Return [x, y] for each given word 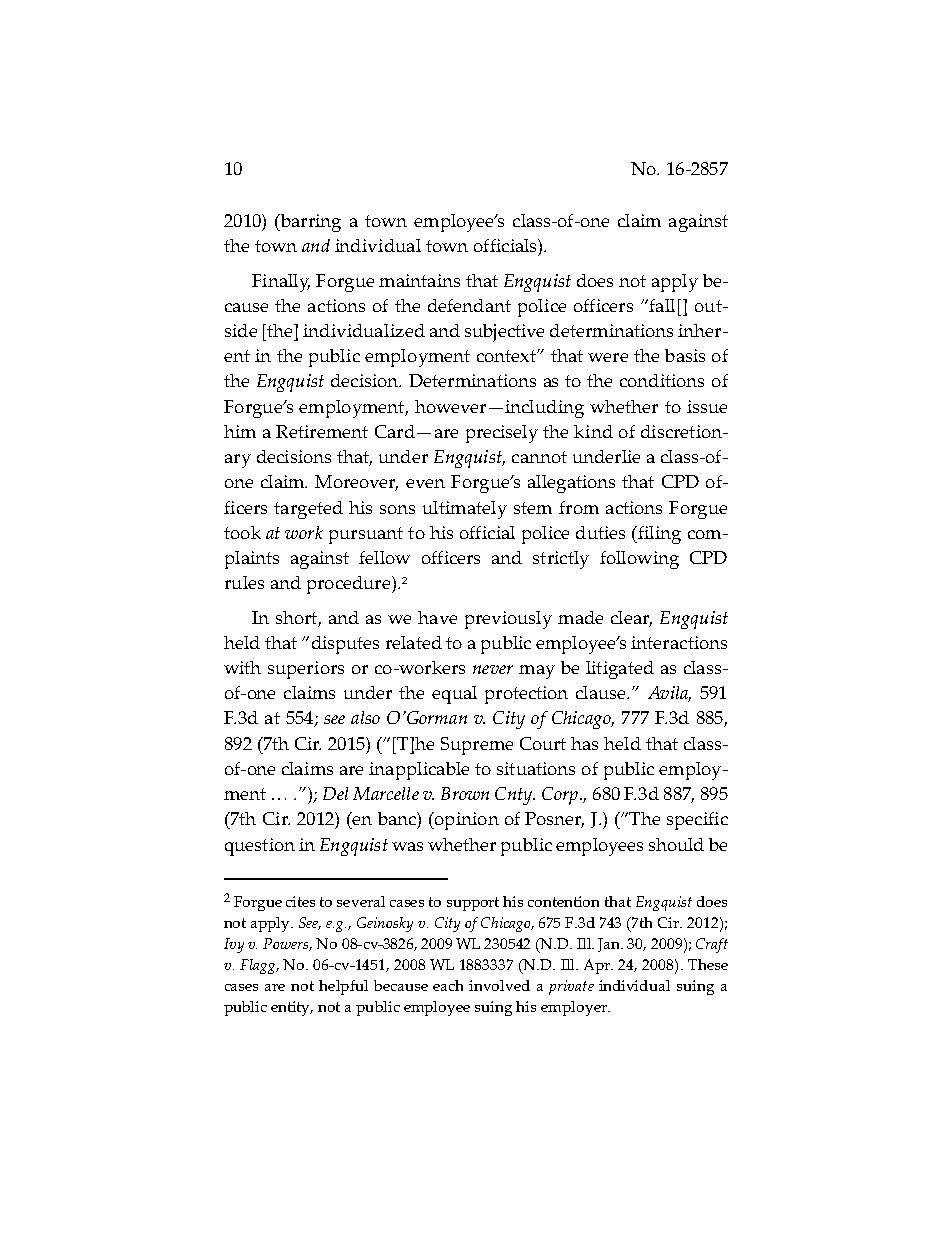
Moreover [356, 483]
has [584, 743]
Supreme [477, 746]
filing [658, 535]
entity [292, 1008]
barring [309, 223]
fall [661, 305]
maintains [419, 280]
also [365, 717]
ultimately [465, 510]
